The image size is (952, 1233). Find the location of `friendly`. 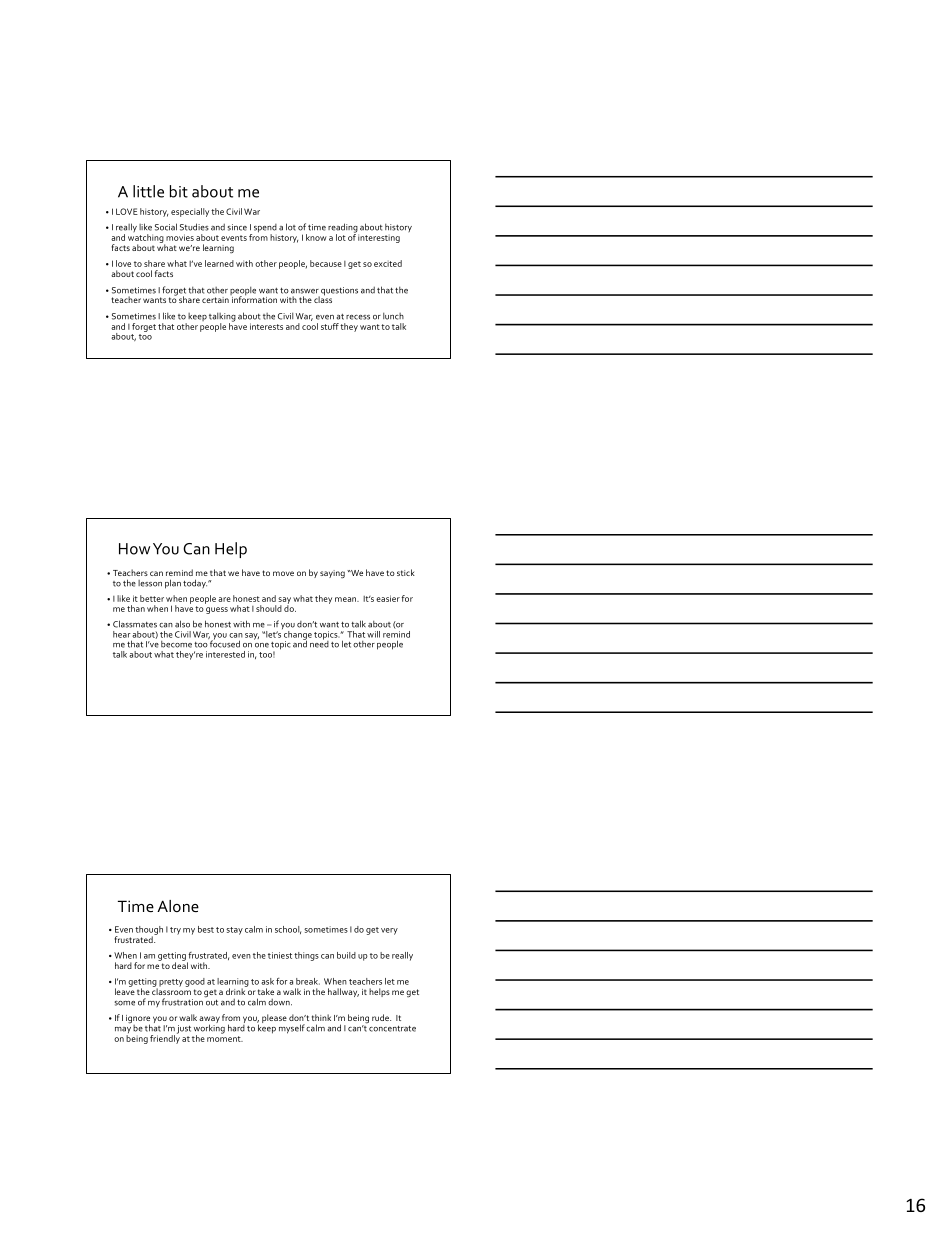

friendly is located at coordinates (165, 1038).
